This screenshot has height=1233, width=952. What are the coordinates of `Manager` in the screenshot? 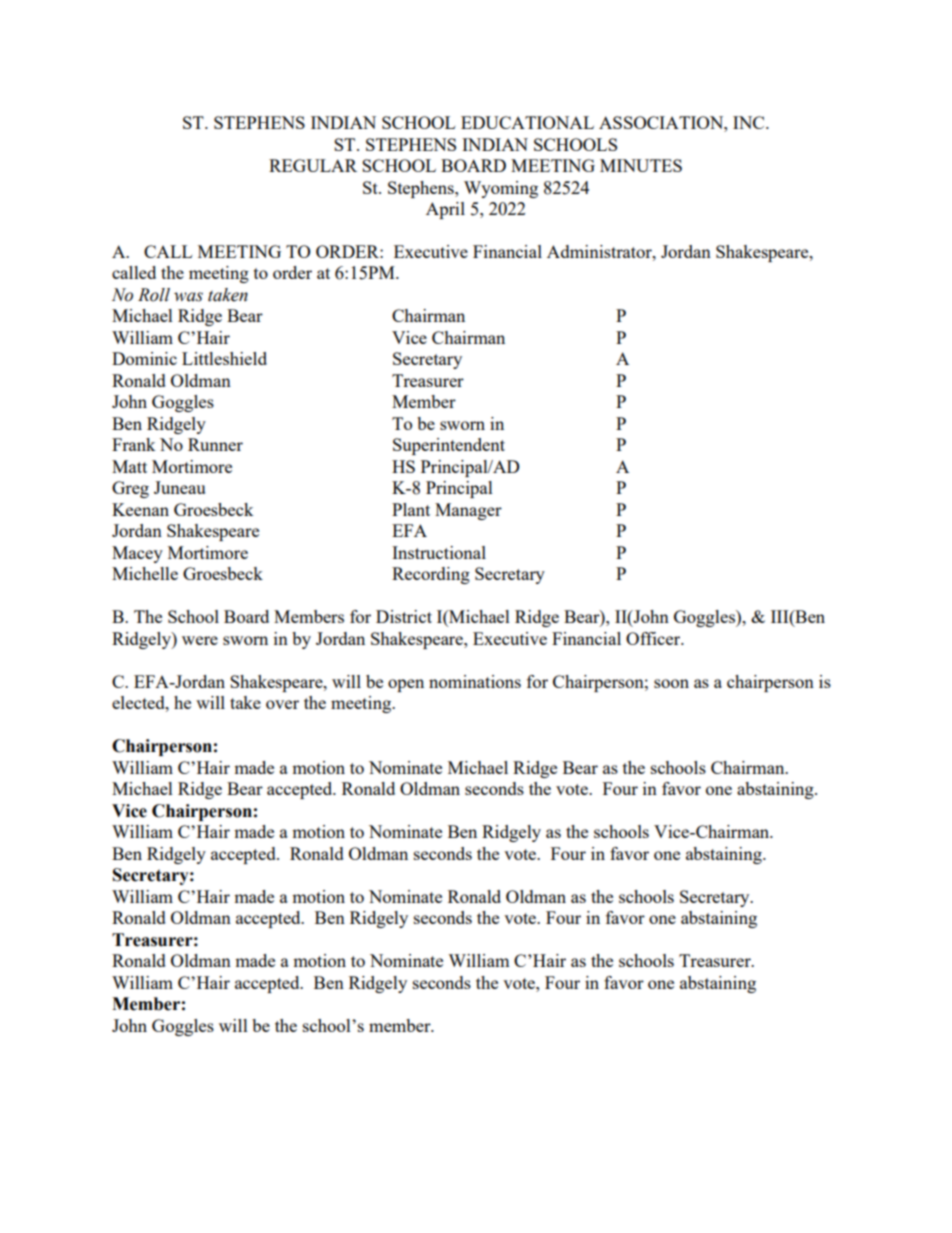 It's located at (468, 511).
